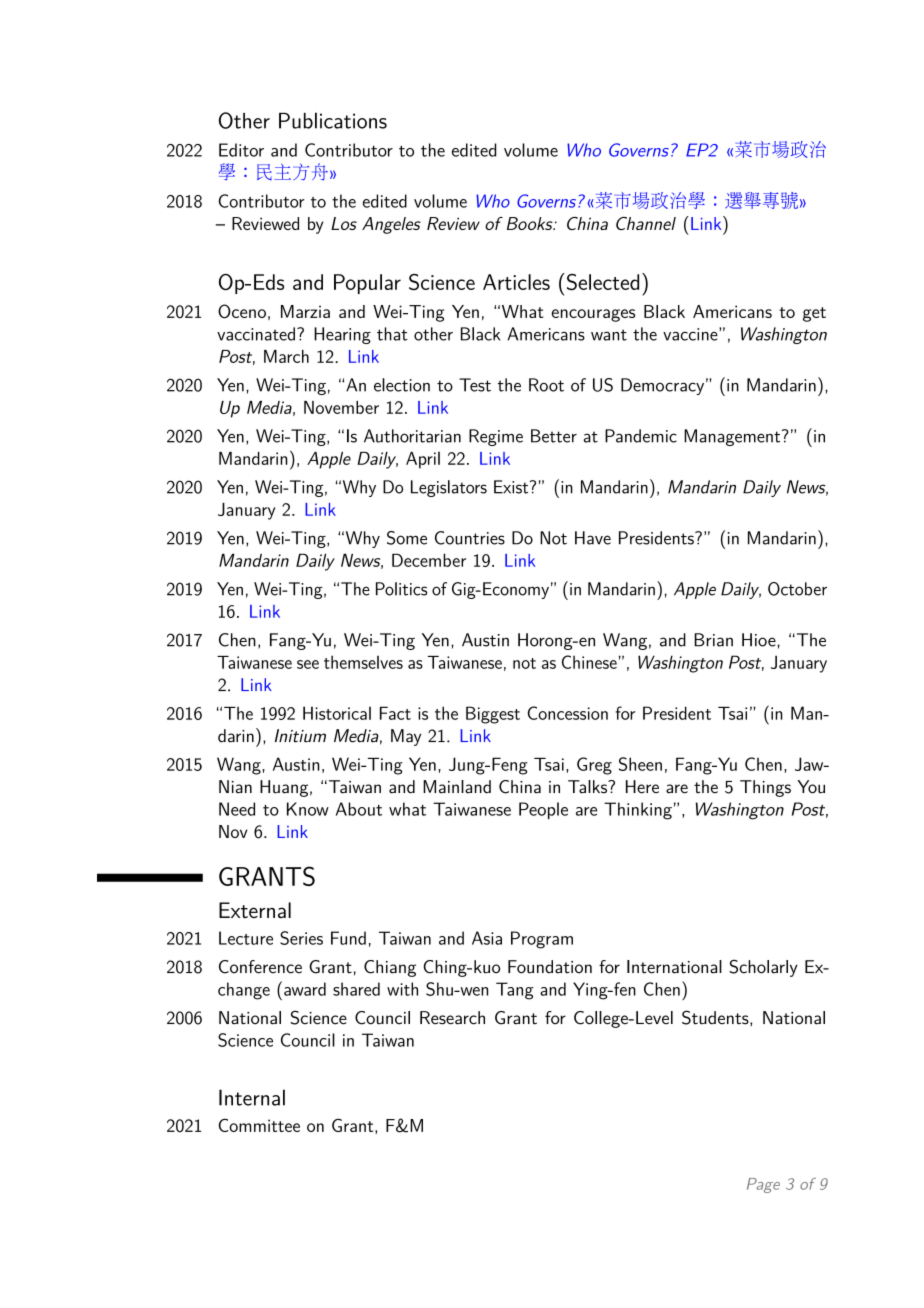  What do you see at coordinates (259, 1125) in the document?
I see `Committee` at bounding box center [259, 1125].
